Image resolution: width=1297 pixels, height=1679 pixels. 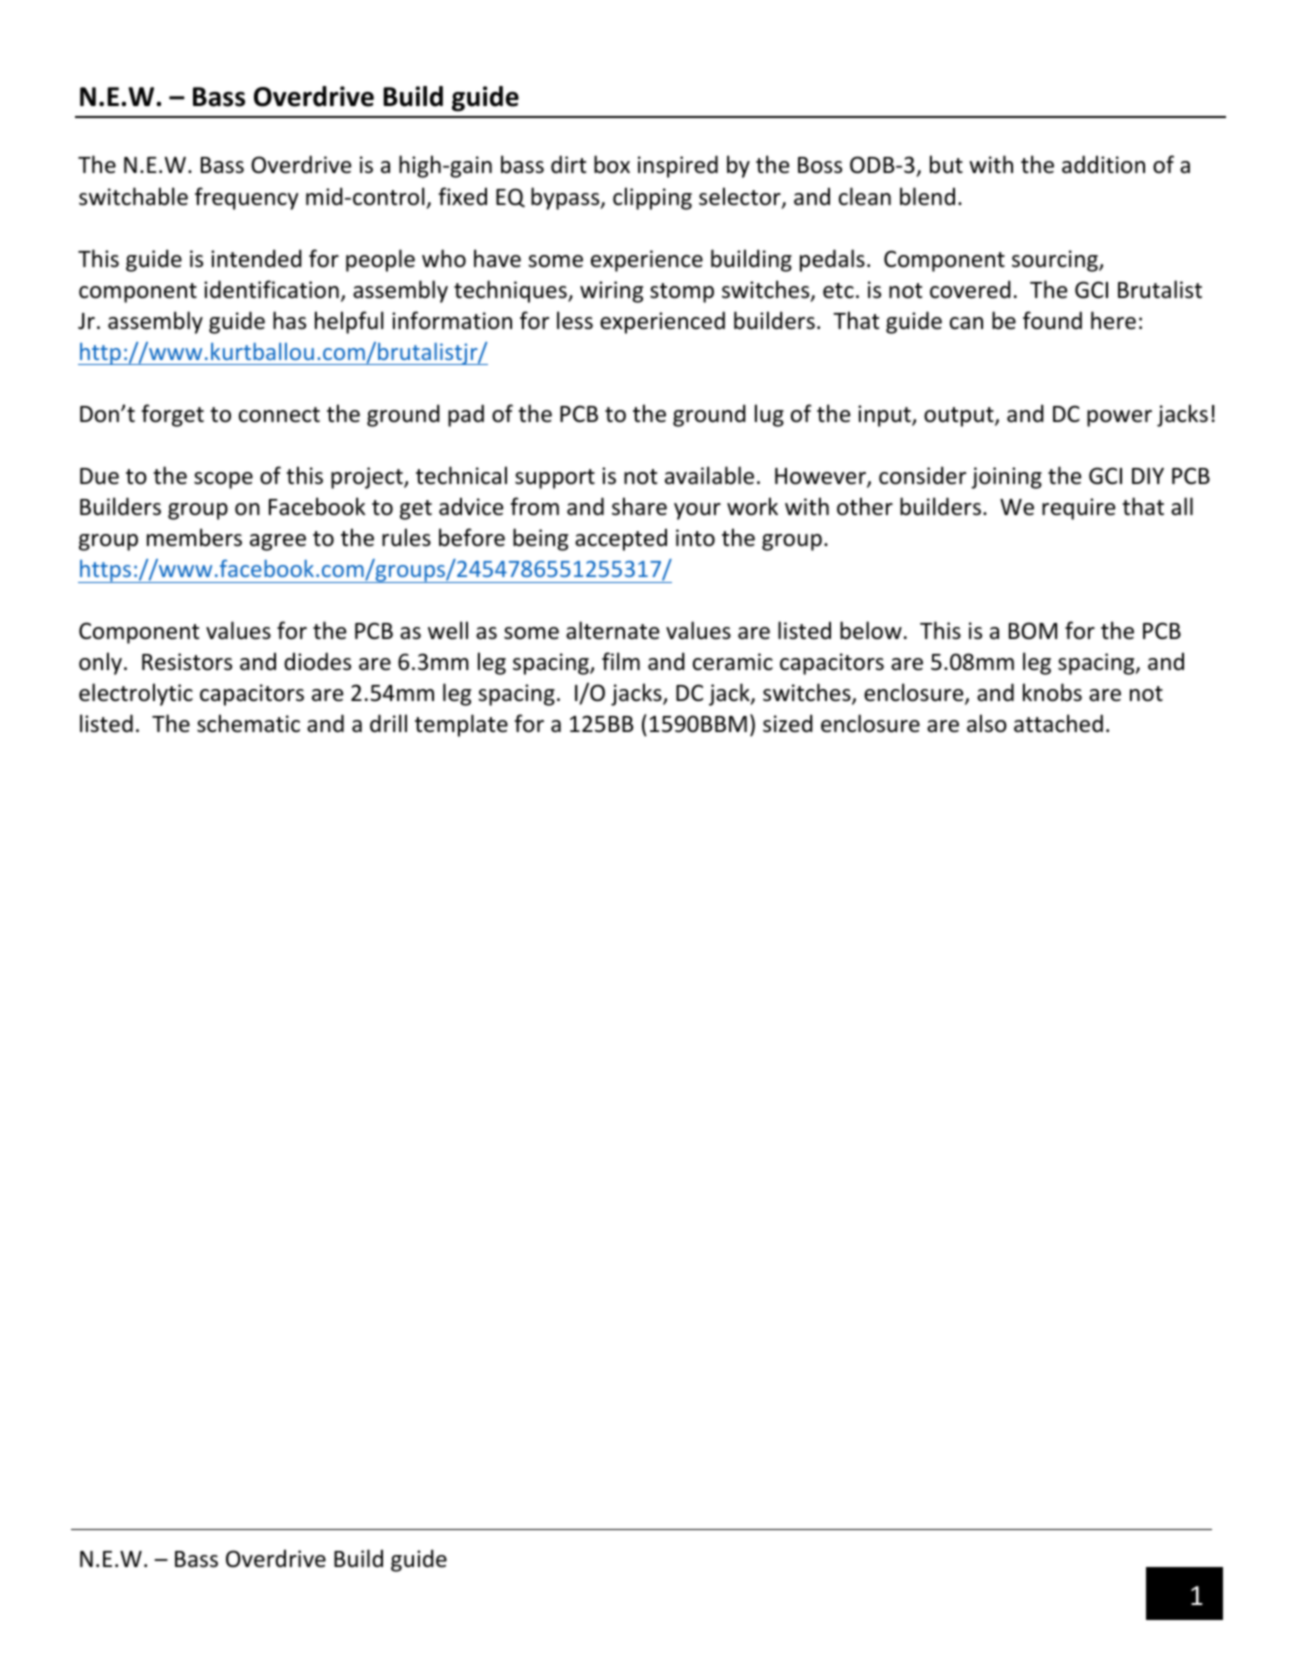 I want to click on has, so click(x=289, y=320).
